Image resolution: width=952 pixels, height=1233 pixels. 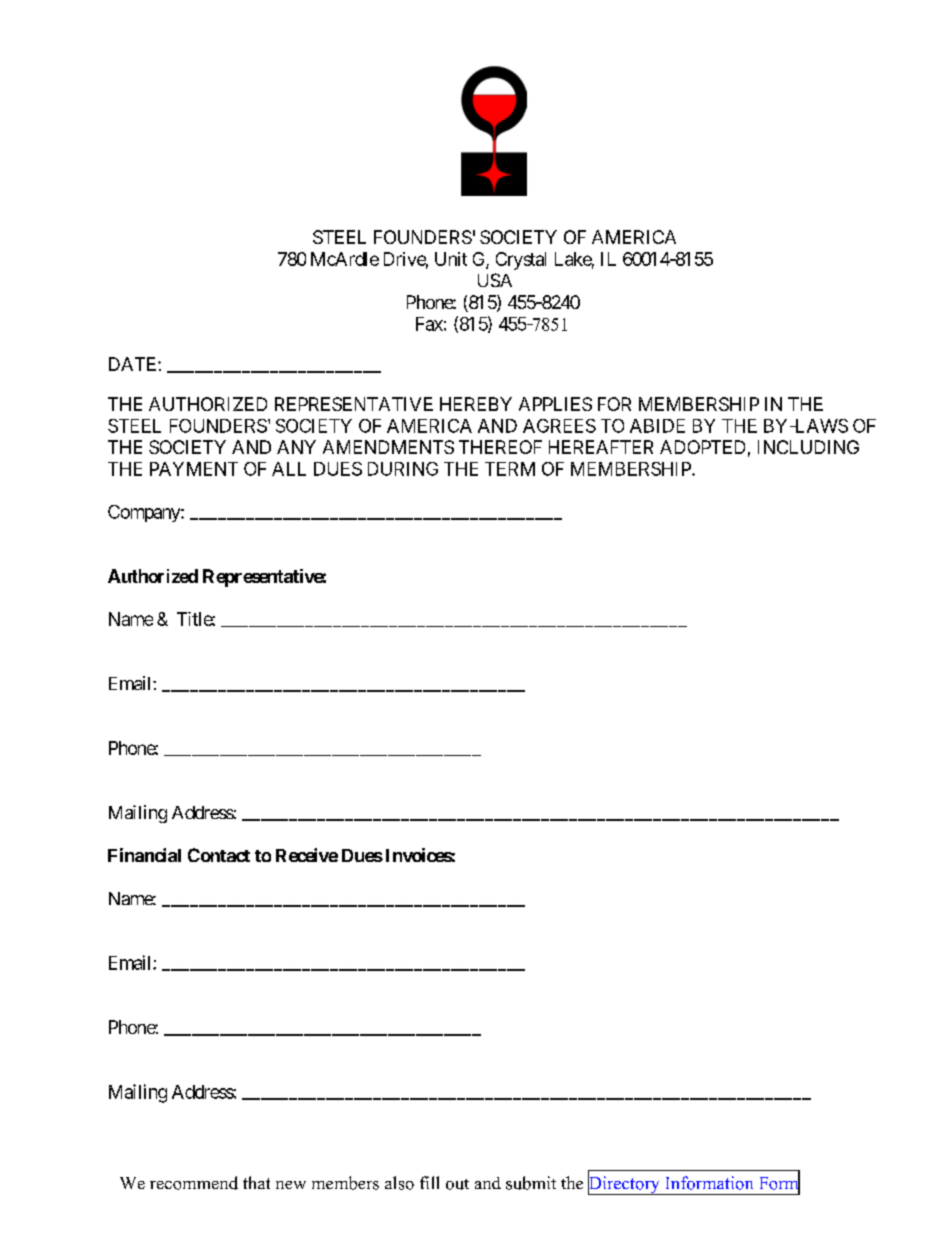 I want to click on Directory, so click(x=625, y=1184).
